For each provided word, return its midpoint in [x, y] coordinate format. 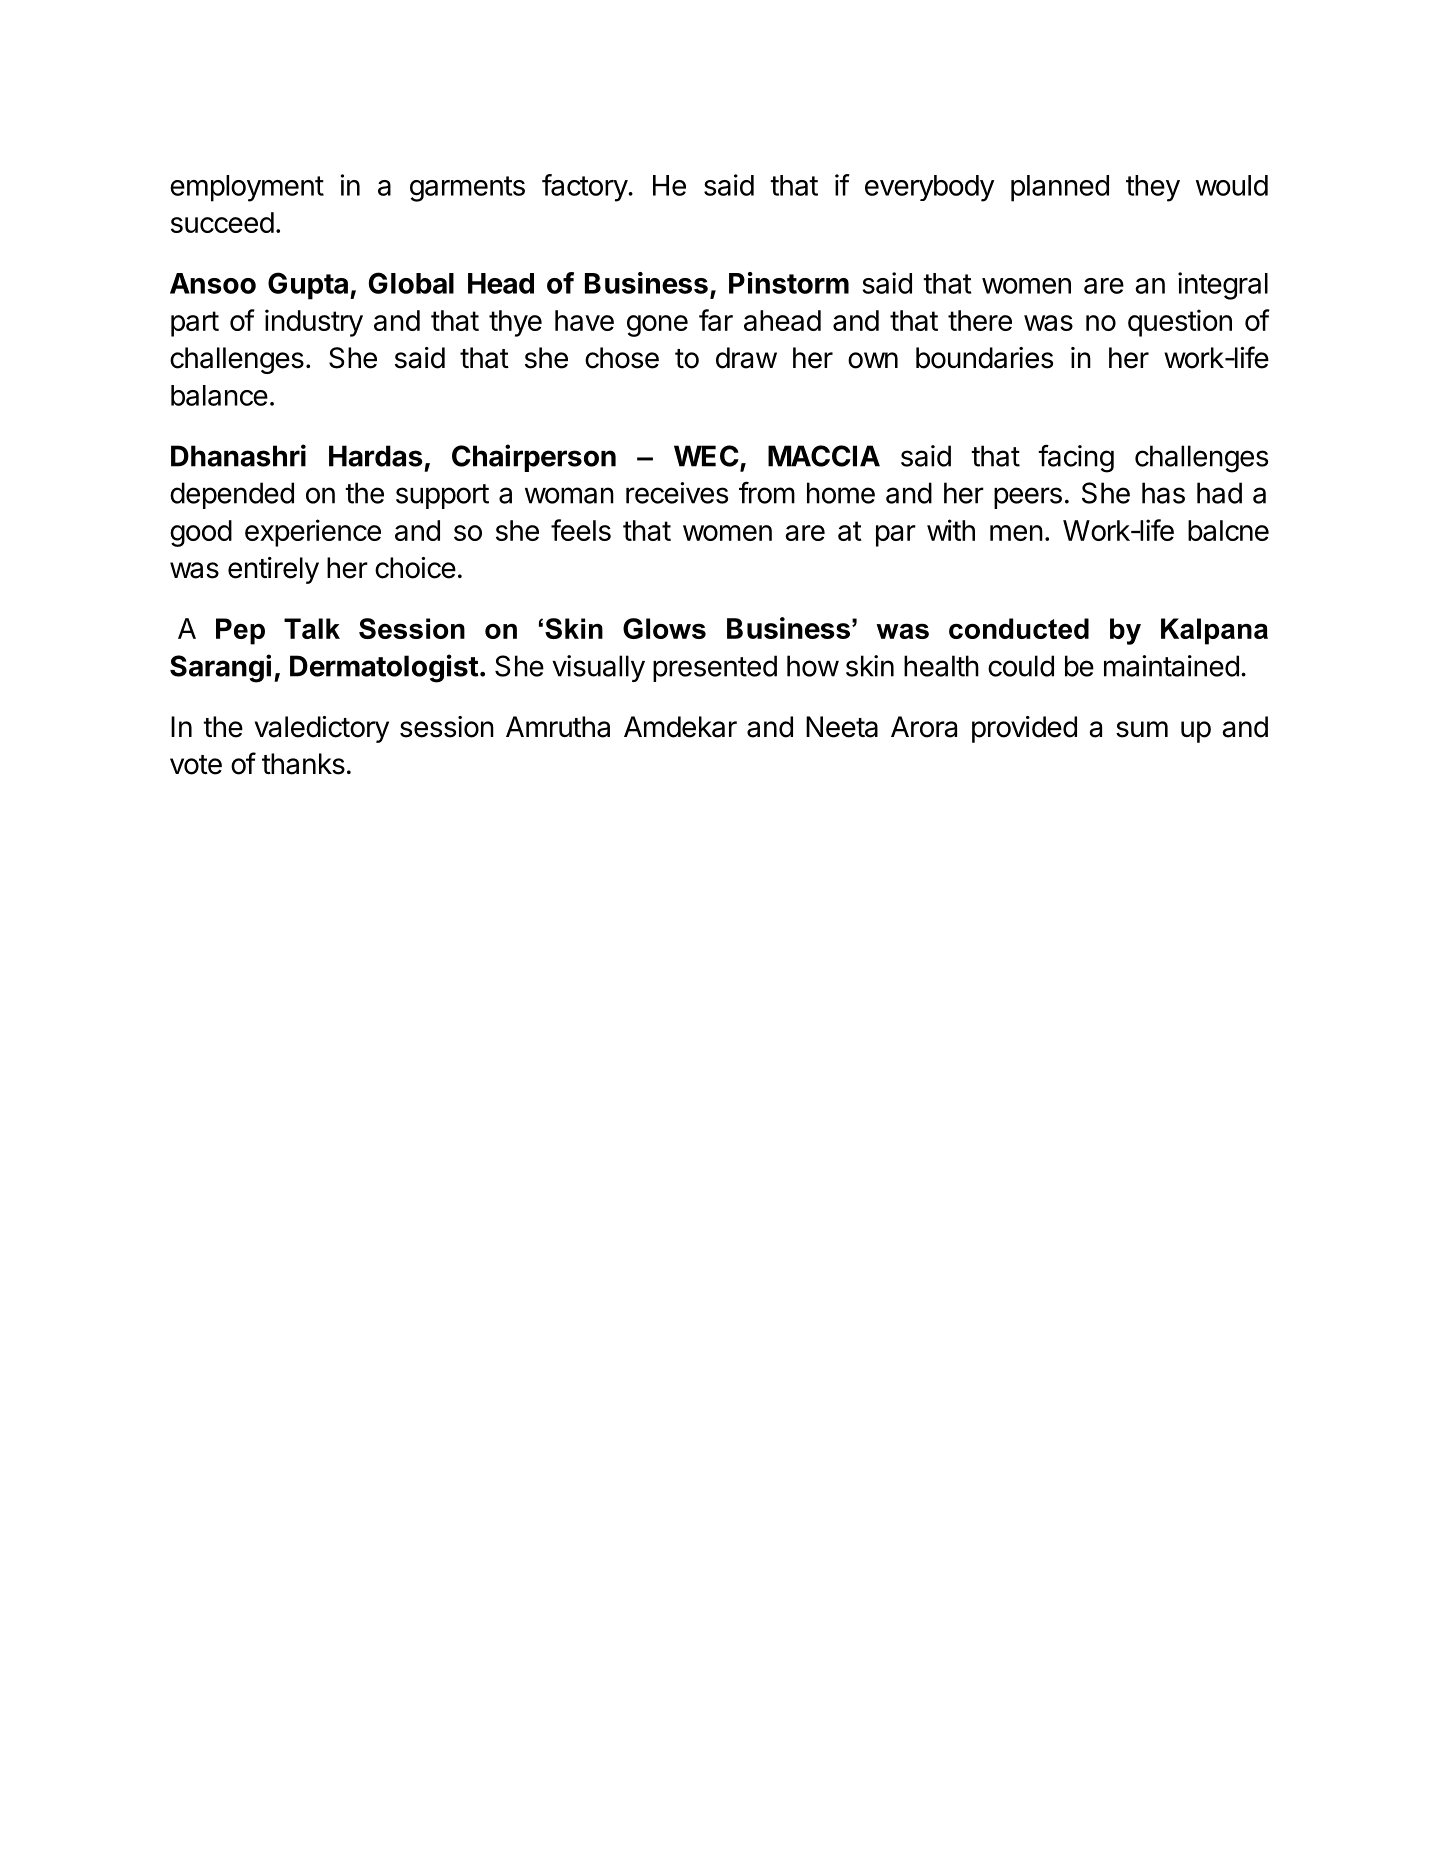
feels [581, 530]
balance [219, 395]
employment [247, 188]
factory [585, 188]
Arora [924, 727]
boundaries [984, 358]
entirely [273, 570]
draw [746, 358]
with [951, 530]
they [1153, 188]
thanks [303, 764]
